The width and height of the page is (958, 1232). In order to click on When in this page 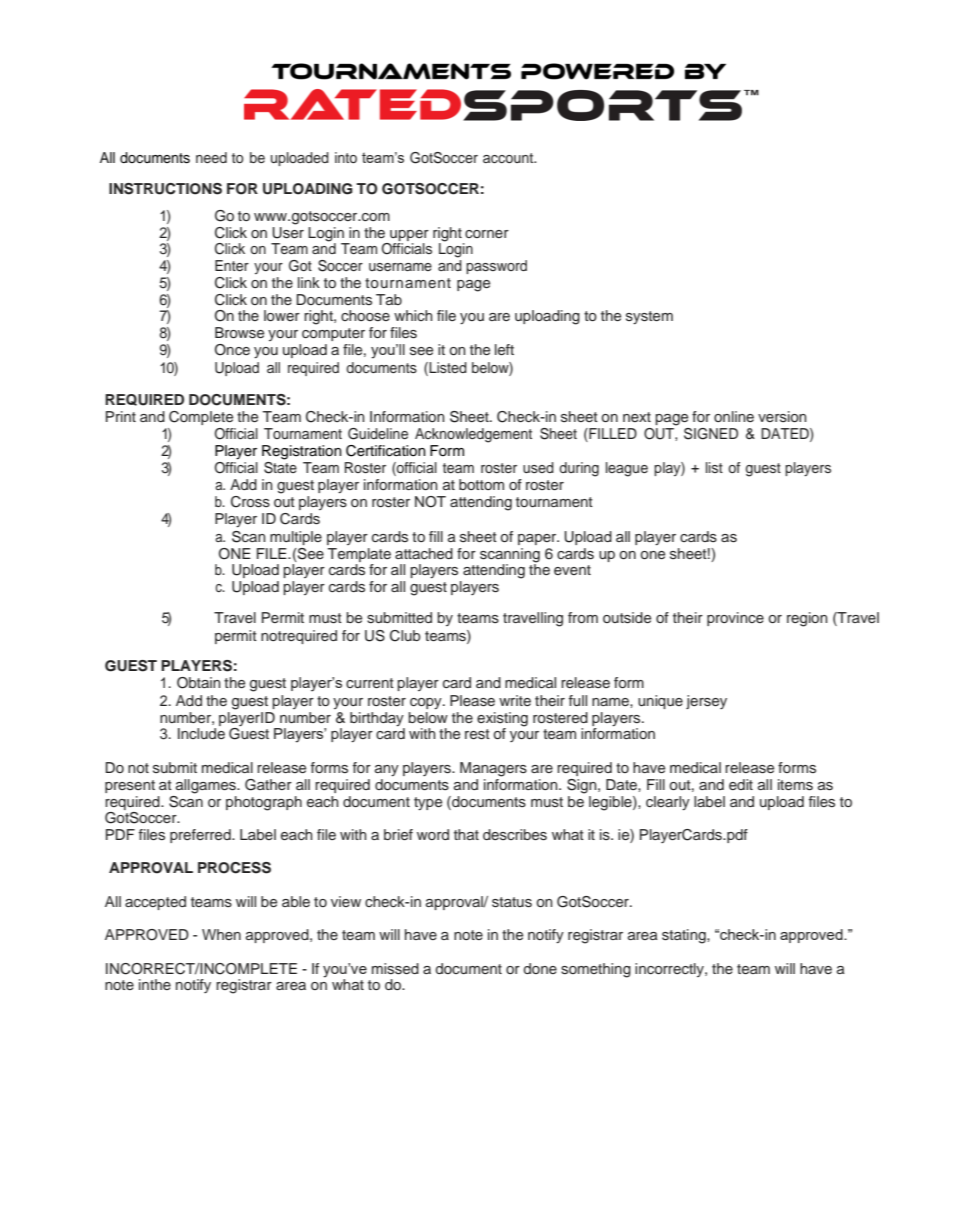, I will do `click(221, 934)`.
